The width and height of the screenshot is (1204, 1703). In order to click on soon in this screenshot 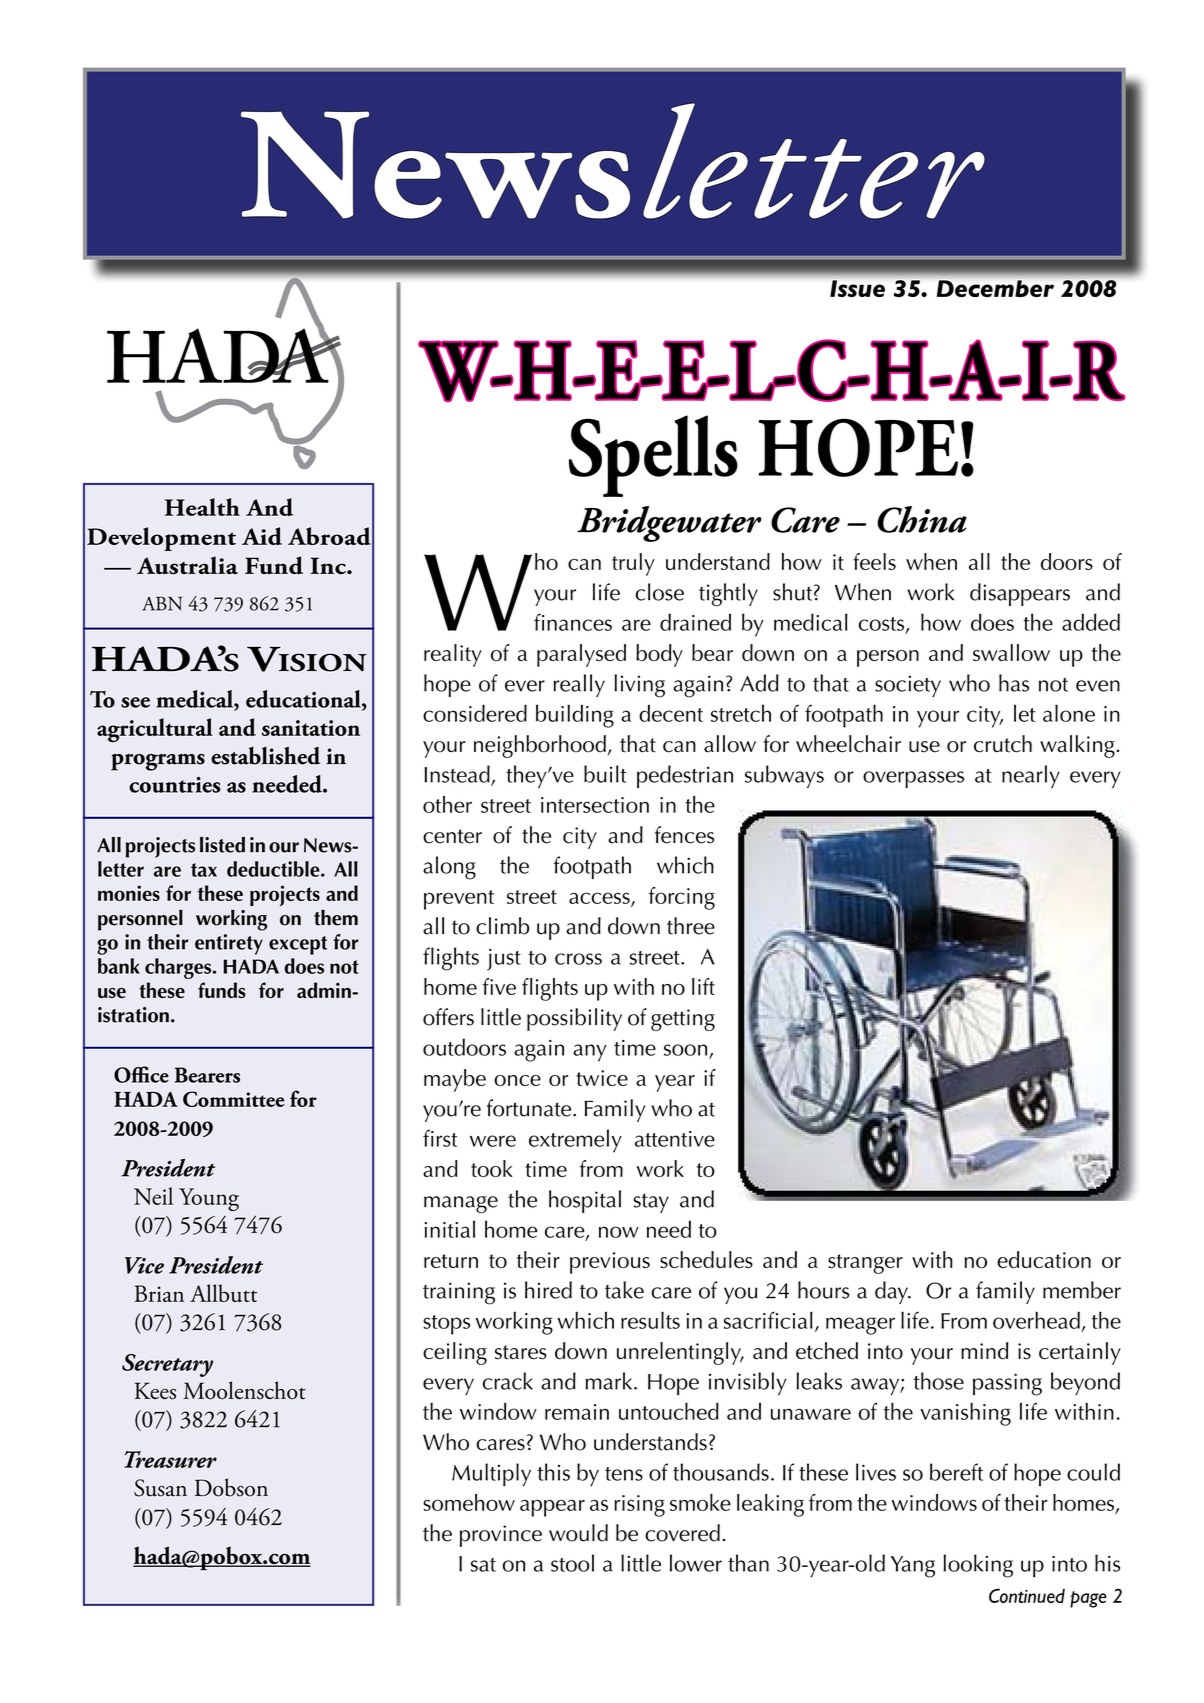, I will do `click(685, 1050)`.
